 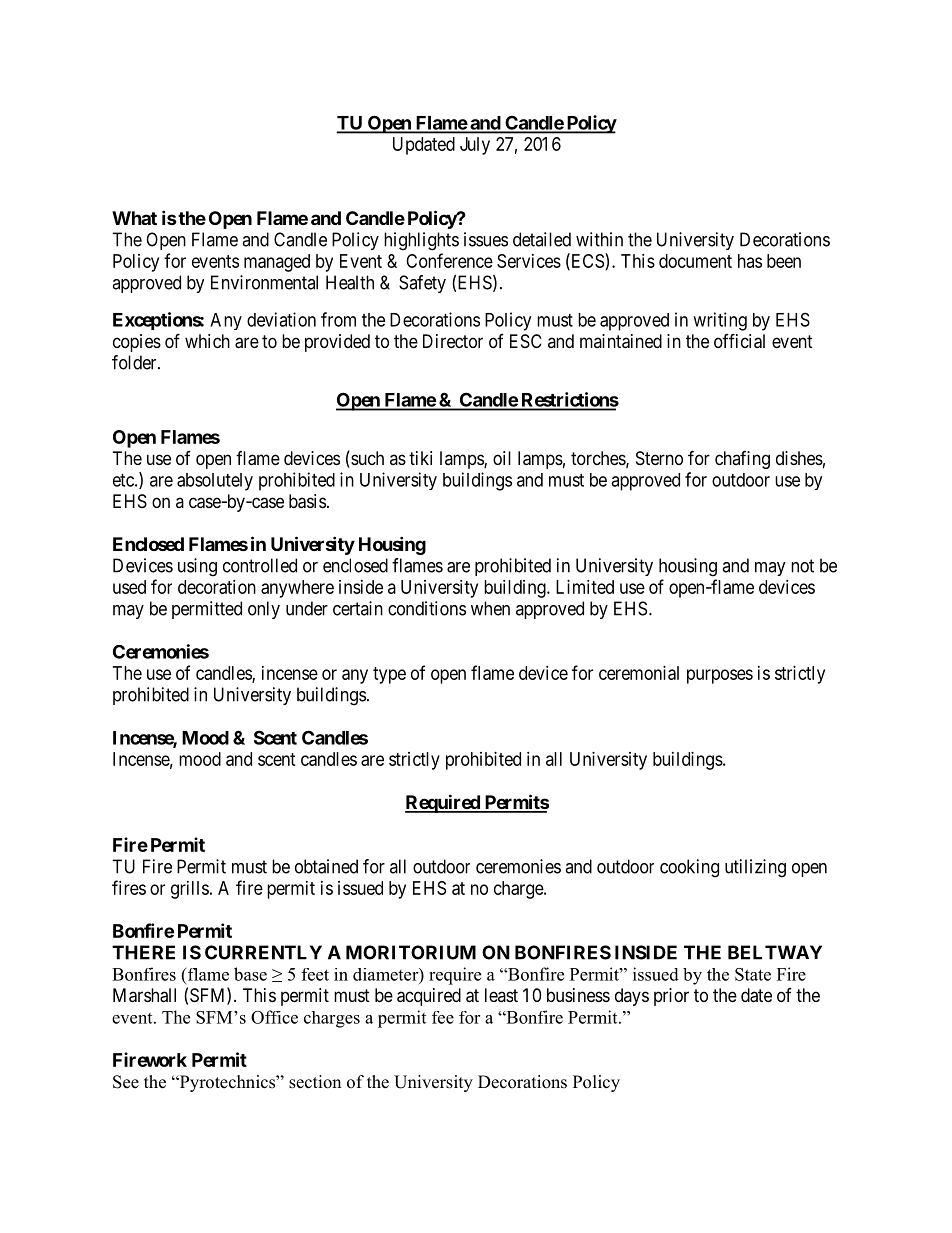 What do you see at coordinates (695, 261) in the document?
I see `document` at bounding box center [695, 261].
